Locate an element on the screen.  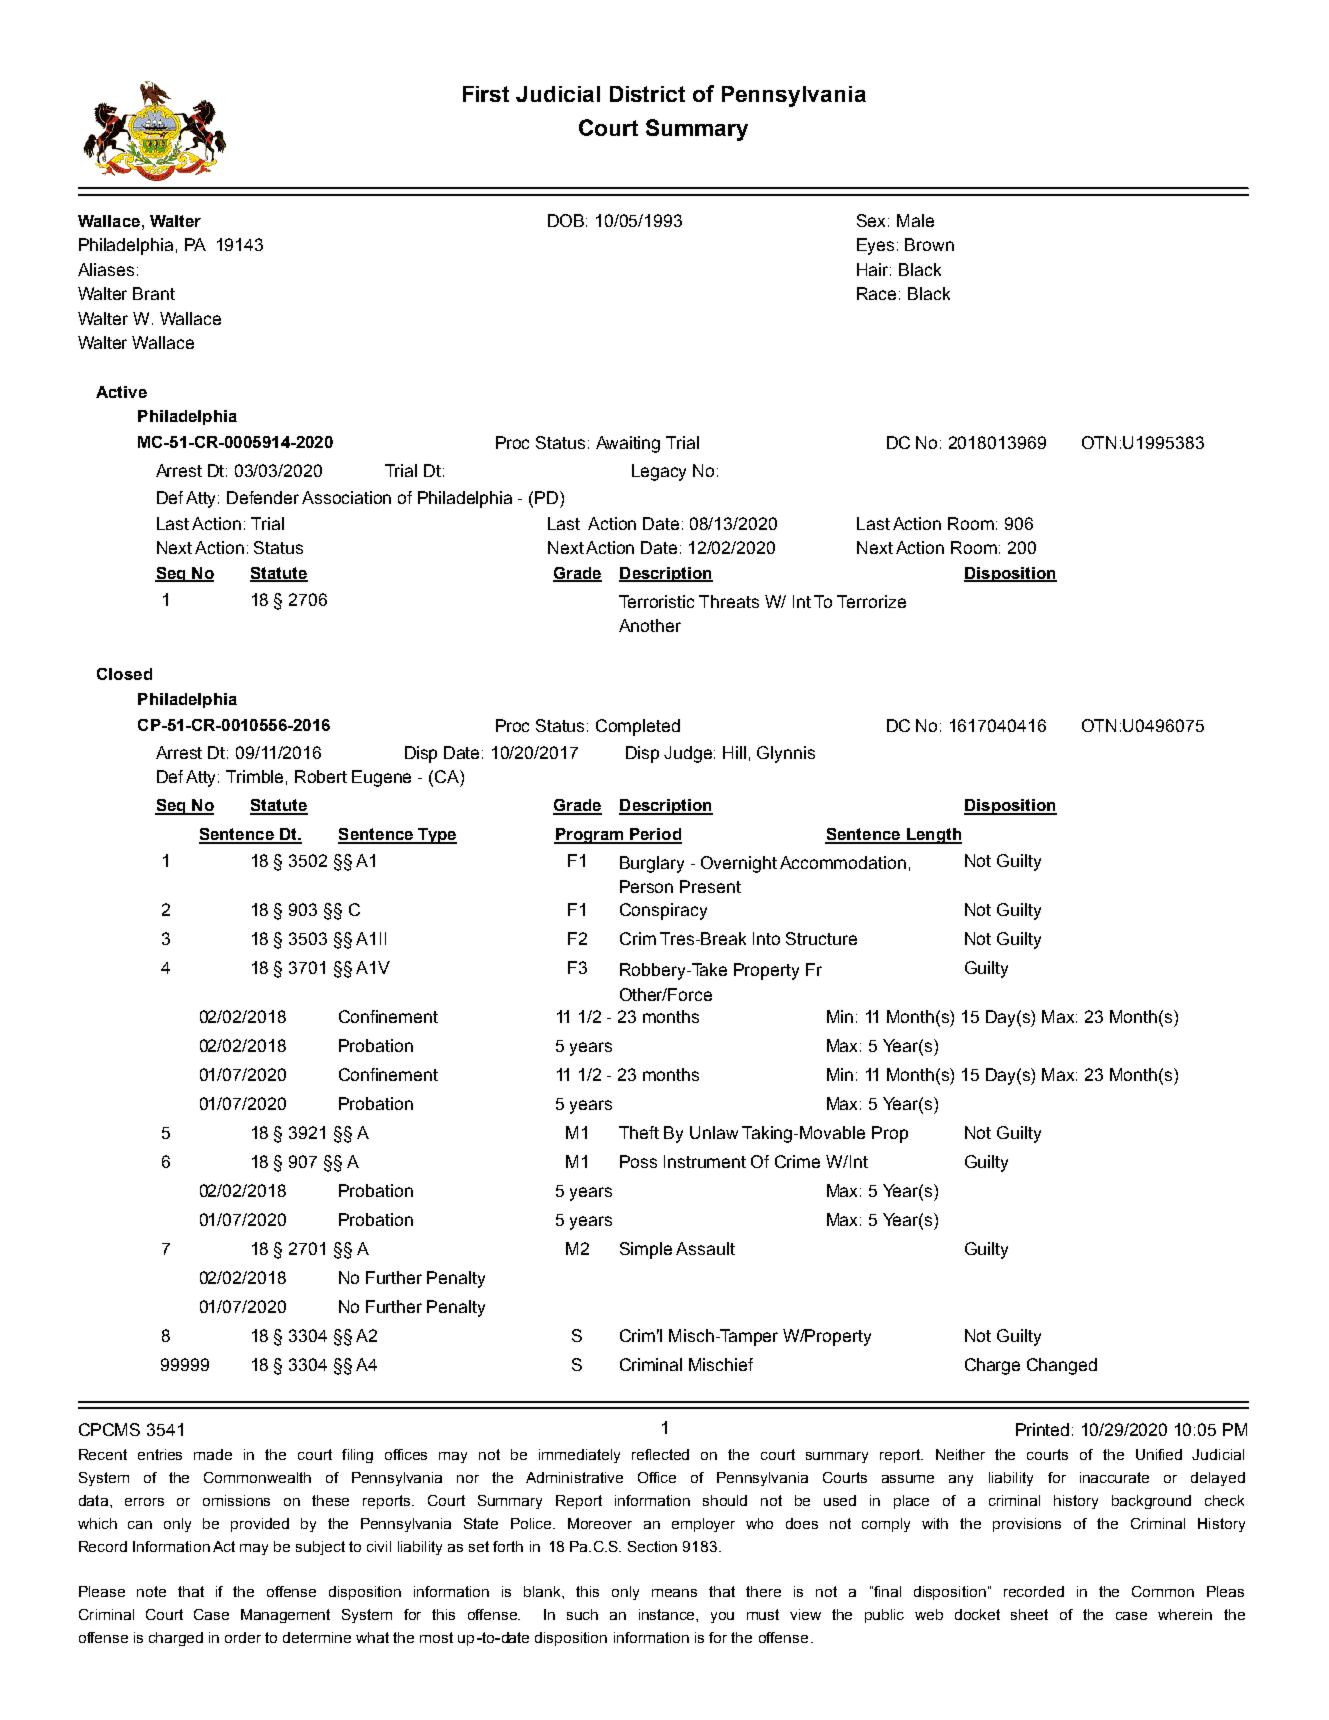
Robert is located at coordinates (321, 776).
